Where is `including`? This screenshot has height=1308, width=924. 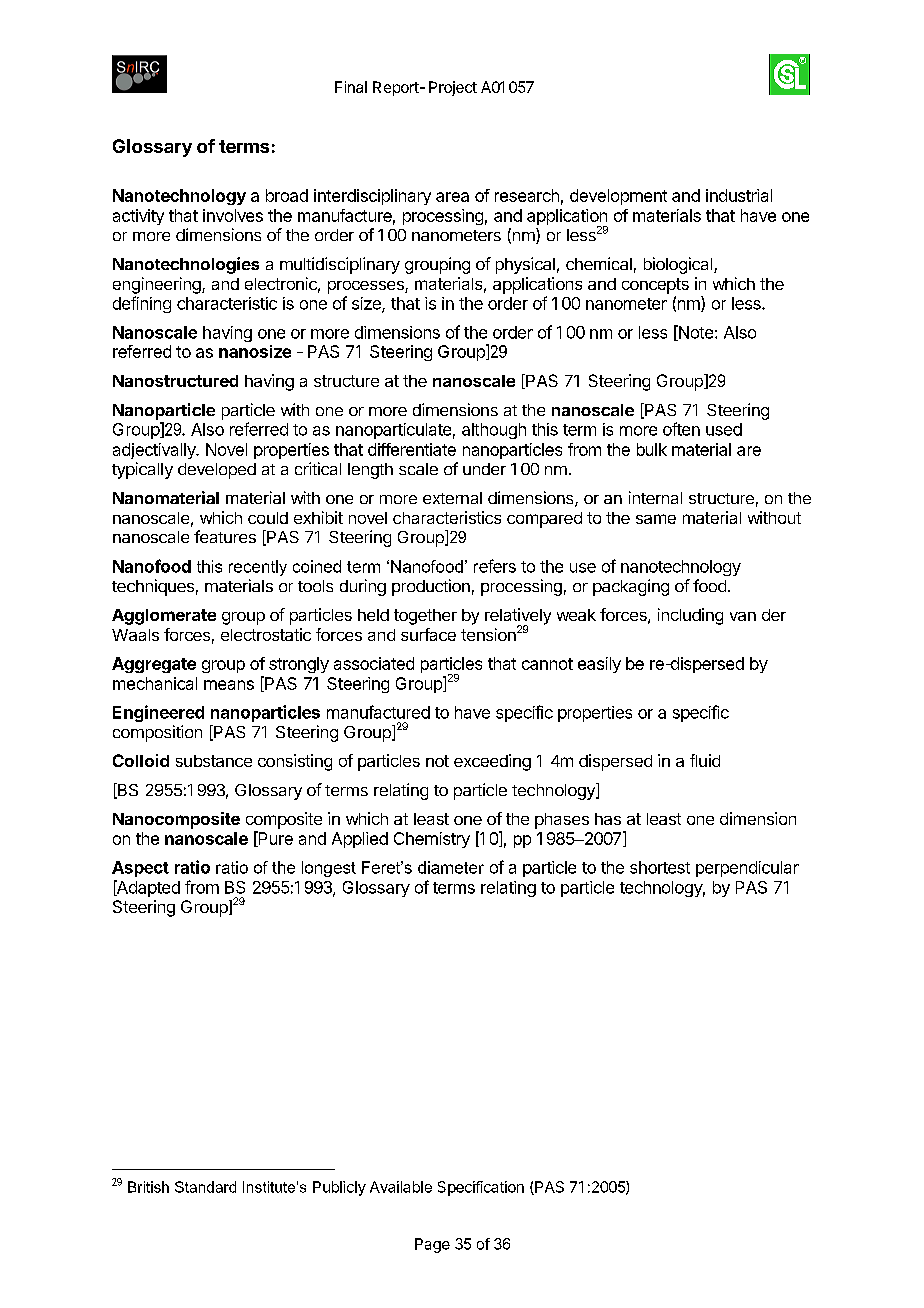
including is located at coordinates (690, 616).
